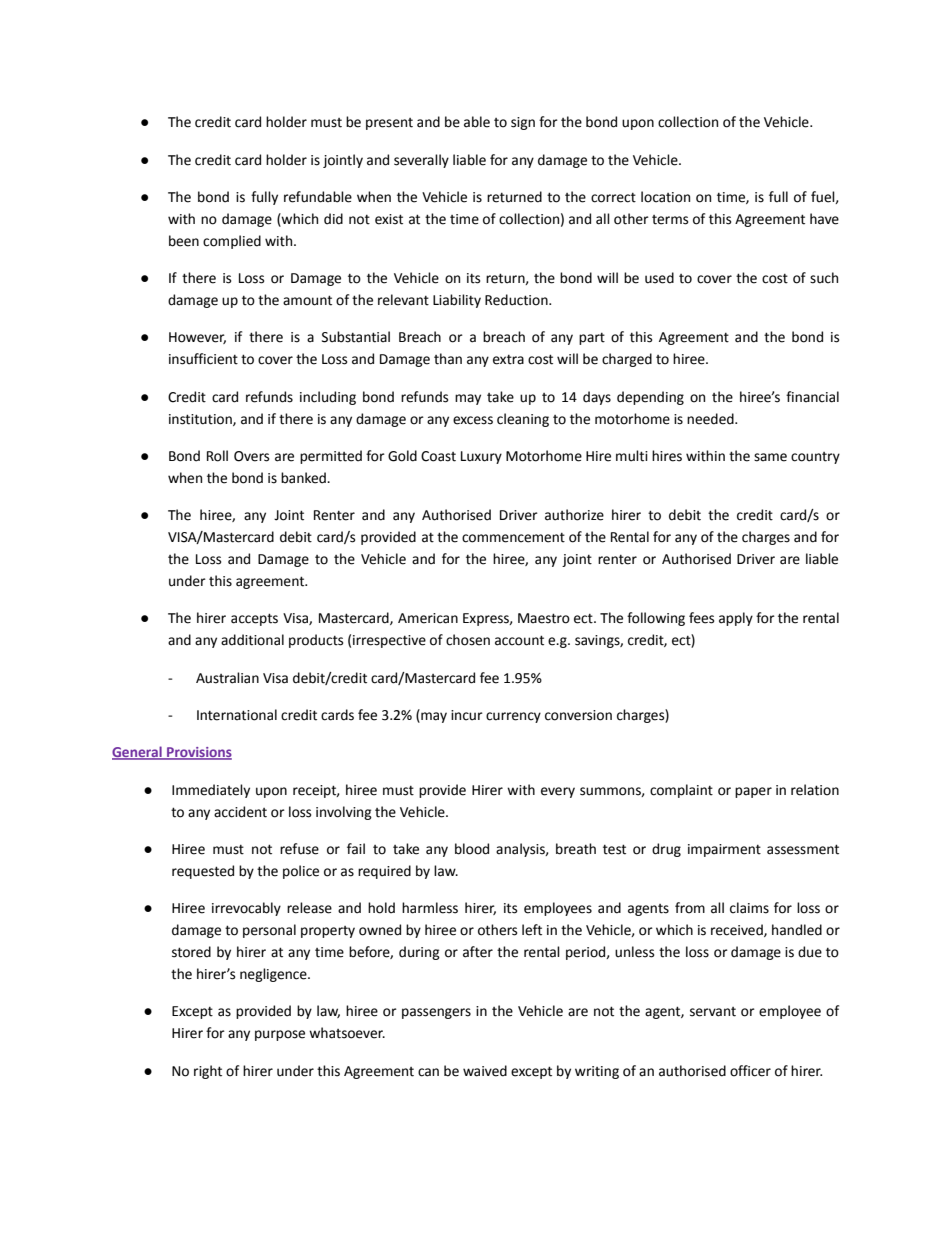 Image resolution: width=952 pixels, height=1233 pixels. I want to click on accepts, so click(254, 619).
